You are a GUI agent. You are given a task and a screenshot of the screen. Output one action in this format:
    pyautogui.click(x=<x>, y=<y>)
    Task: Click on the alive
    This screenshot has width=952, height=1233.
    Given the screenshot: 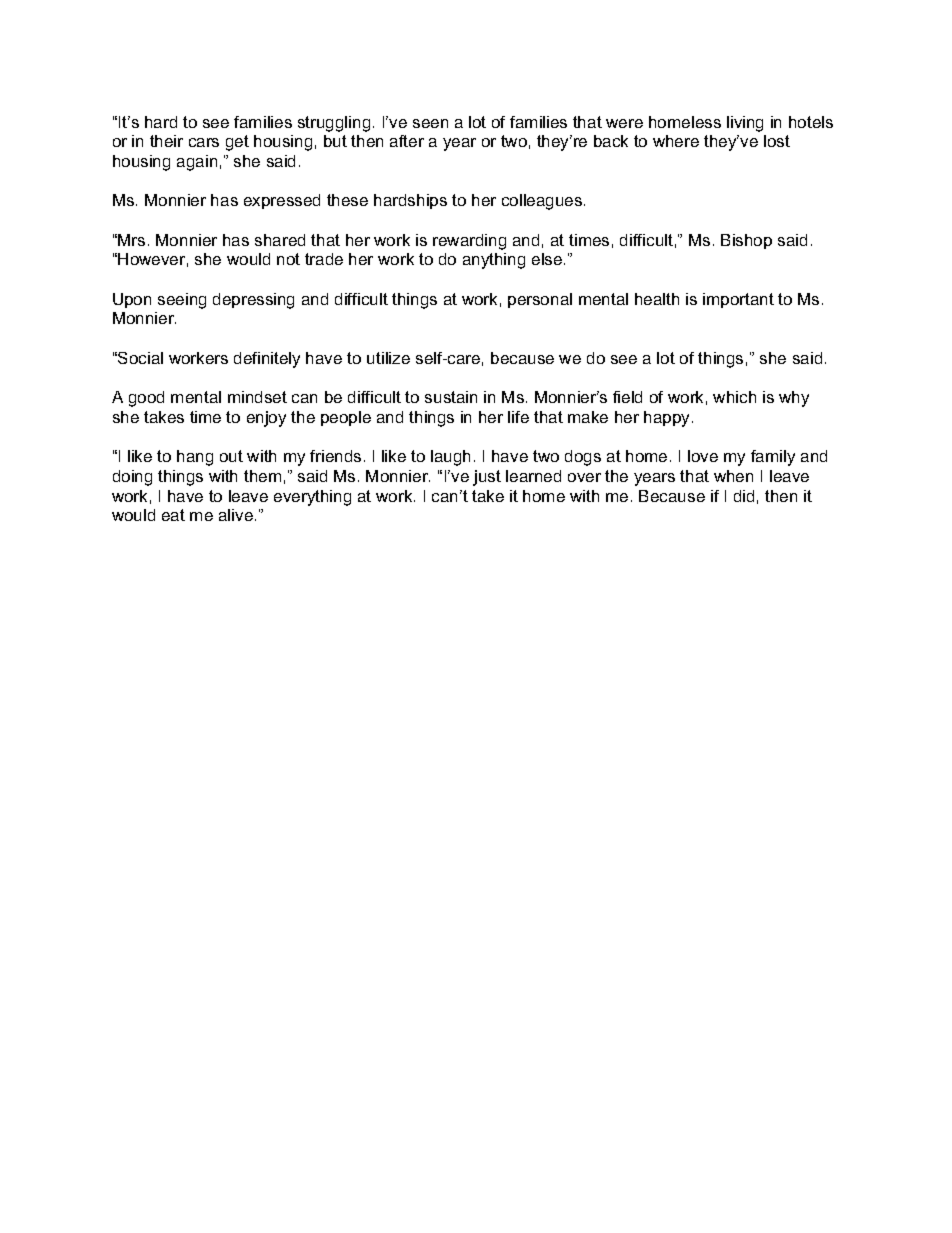 What is the action you would take?
    pyautogui.click(x=236, y=515)
